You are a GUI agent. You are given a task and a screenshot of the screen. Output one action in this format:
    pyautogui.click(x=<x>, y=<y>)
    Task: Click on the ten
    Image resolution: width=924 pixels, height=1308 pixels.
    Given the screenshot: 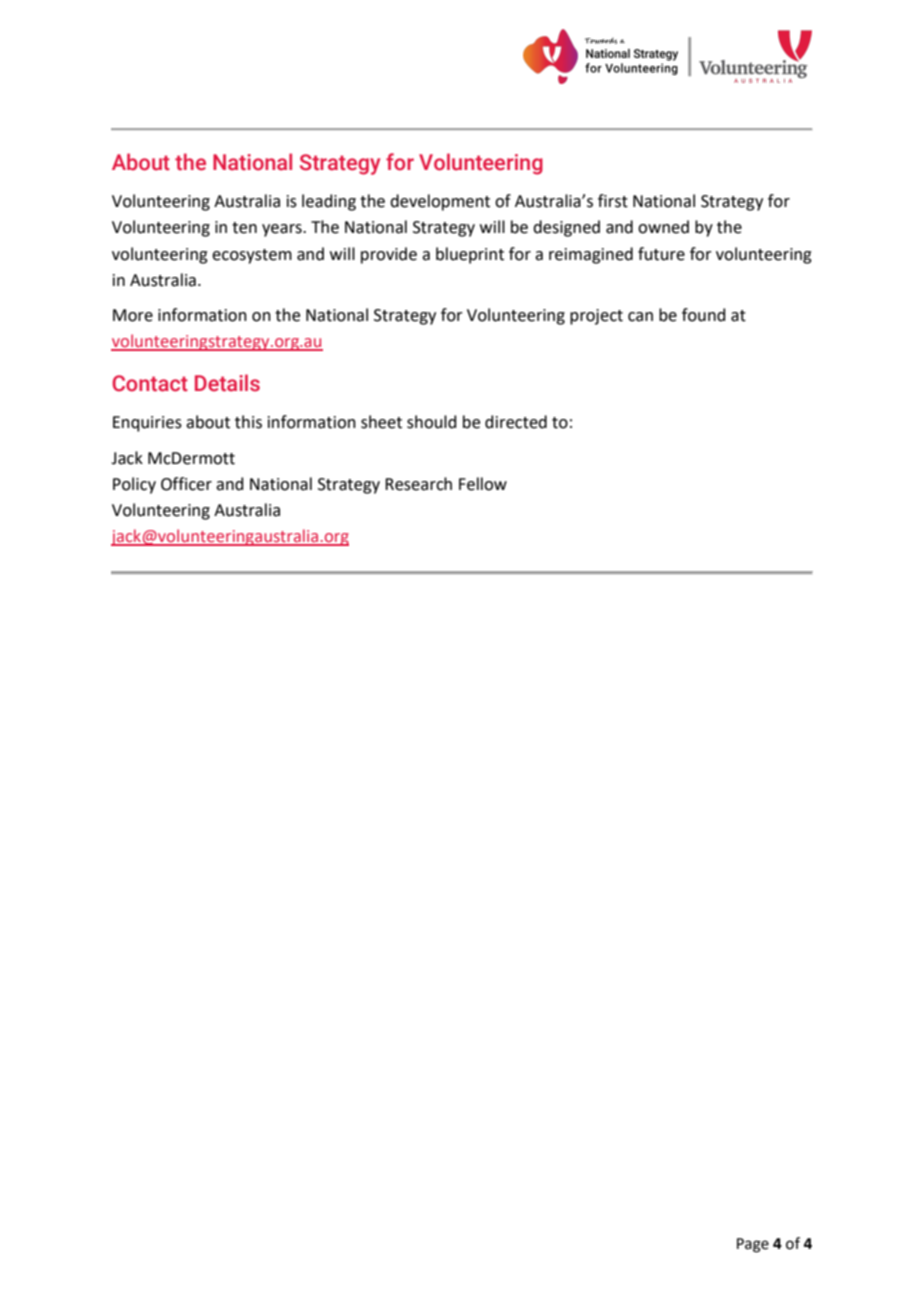 What is the action you would take?
    pyautogui.click(x=244, y=228)
